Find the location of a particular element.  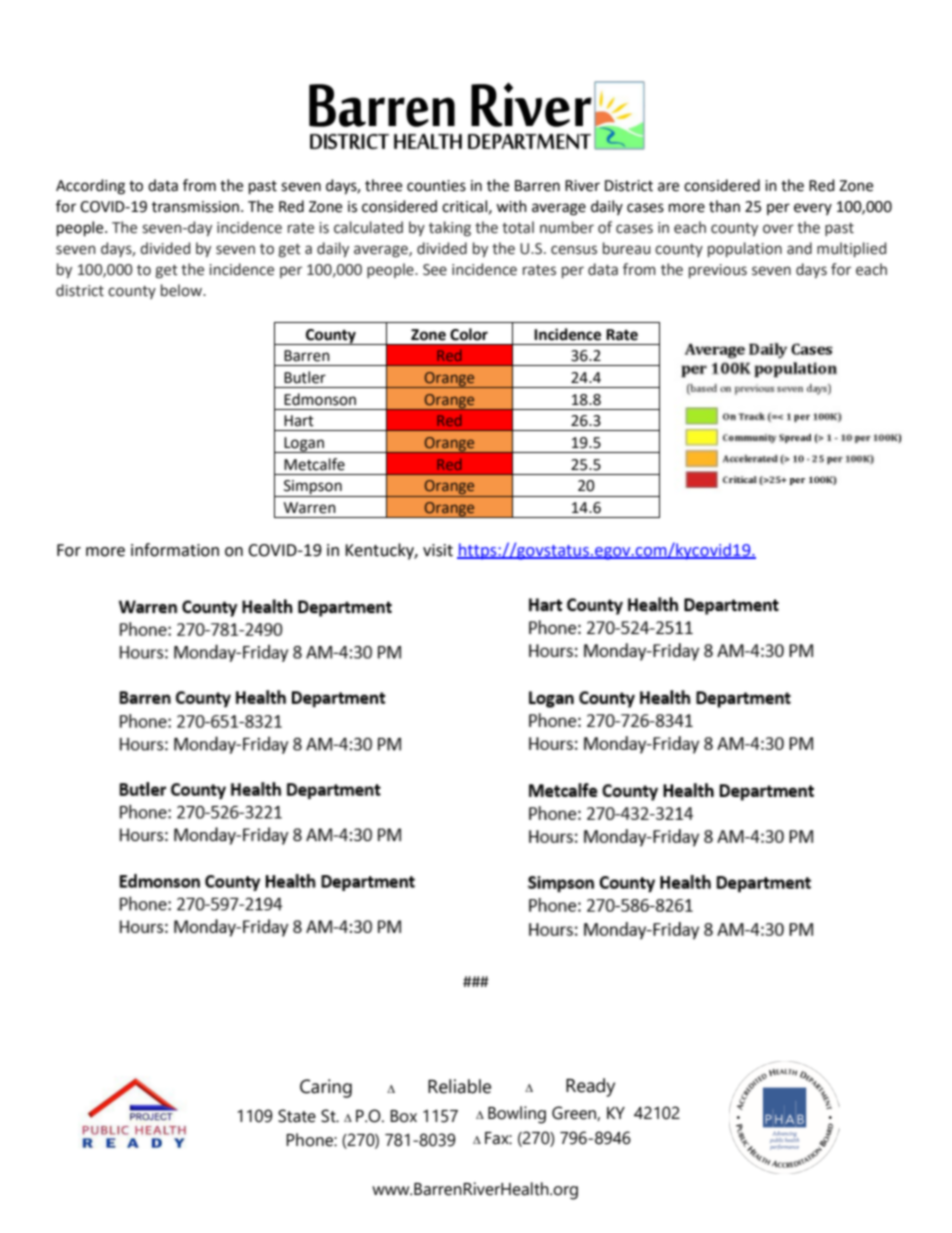

State is located at coordinates (297, 1116).
